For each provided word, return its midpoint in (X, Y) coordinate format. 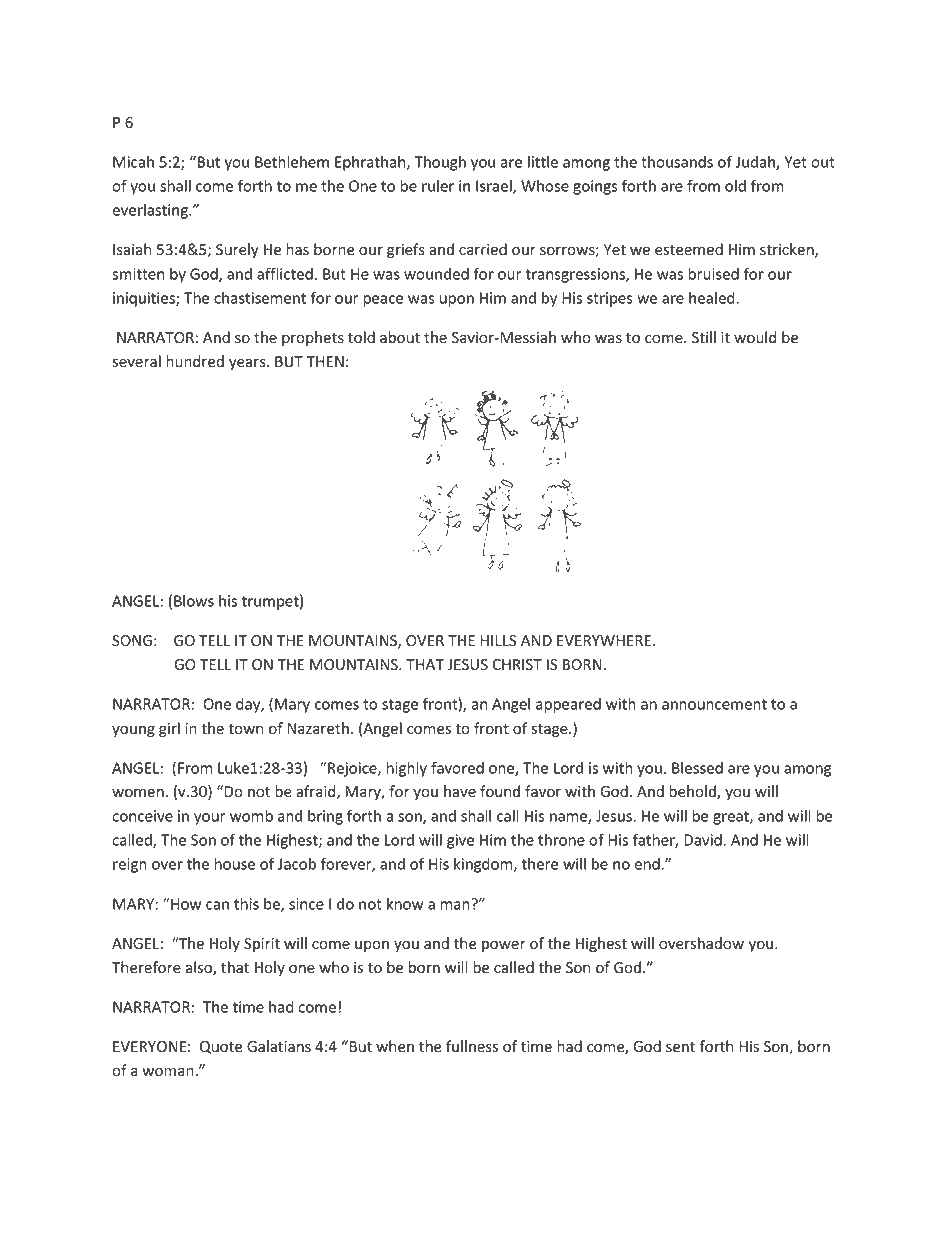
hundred (195, 361)
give (460, 841)
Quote (221, 1047)
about (400, 337)
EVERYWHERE (604, 640)
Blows (194, 601)
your (210, 819)
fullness (472, 1046)
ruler (438, 186)
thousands (677, 162)
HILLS (498, 641)
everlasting (151, 211)
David (703, 840)
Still (704, 337)
